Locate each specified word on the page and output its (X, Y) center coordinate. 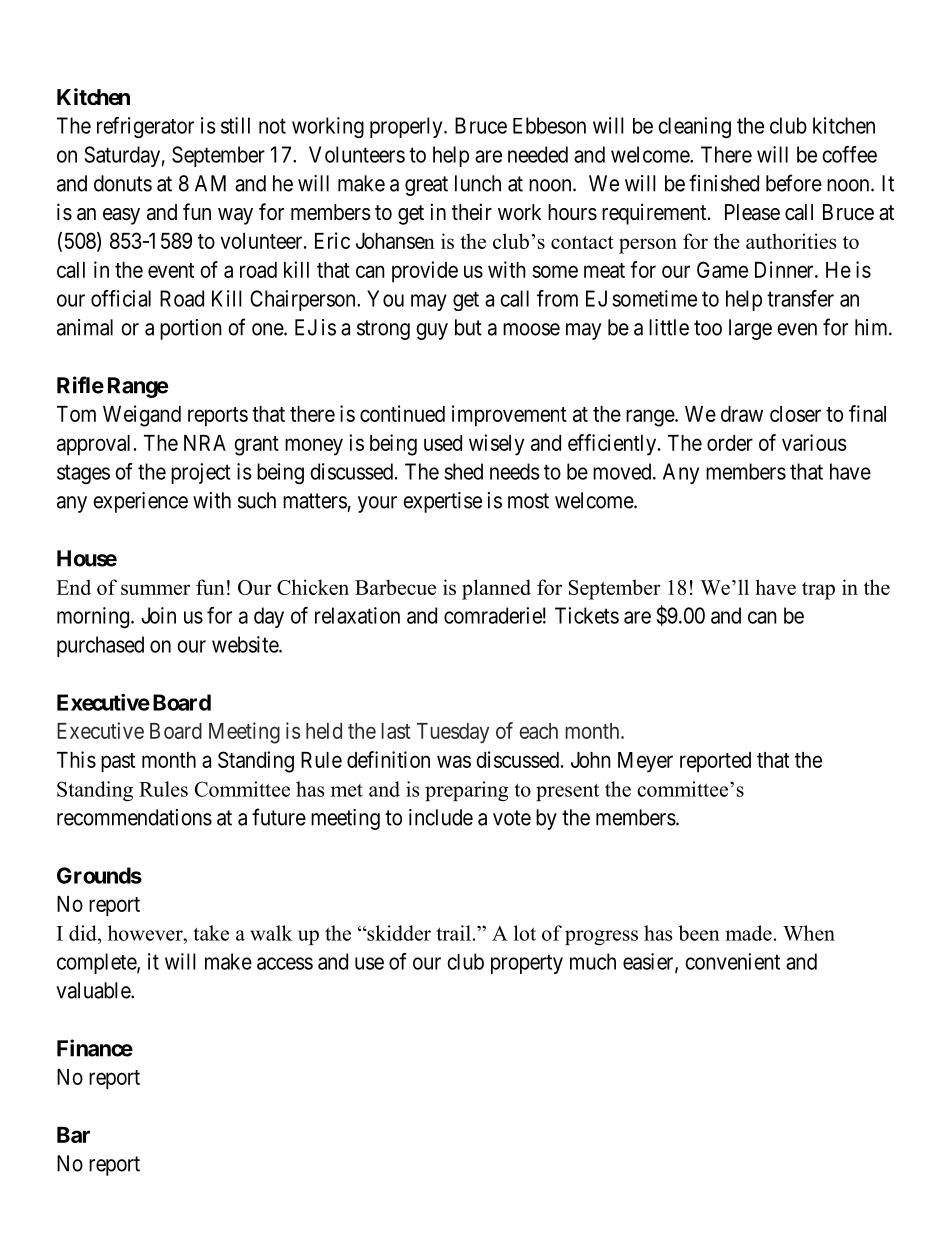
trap (818, 591)
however (146, 933)
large (750, 329)
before (794, 183)
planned (496, 589)
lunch (478, 183)
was (454, 761)
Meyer (645, 762)
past (118, 763)
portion (191, 329)
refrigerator (145, 127)
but (468, 327)
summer (155, 589)
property (527, 964)
